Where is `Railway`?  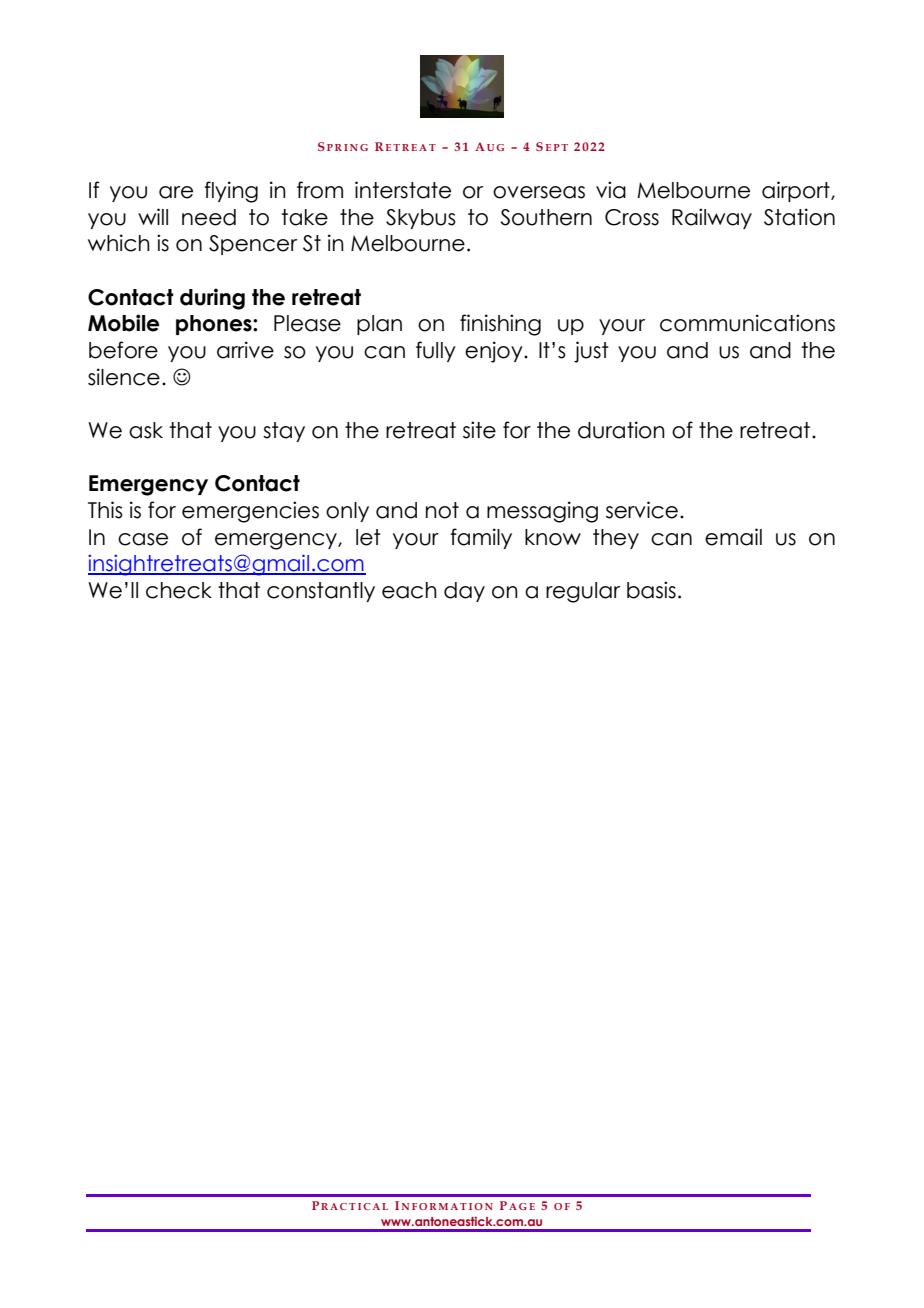 Railway is located at coordinates (712, 218).
